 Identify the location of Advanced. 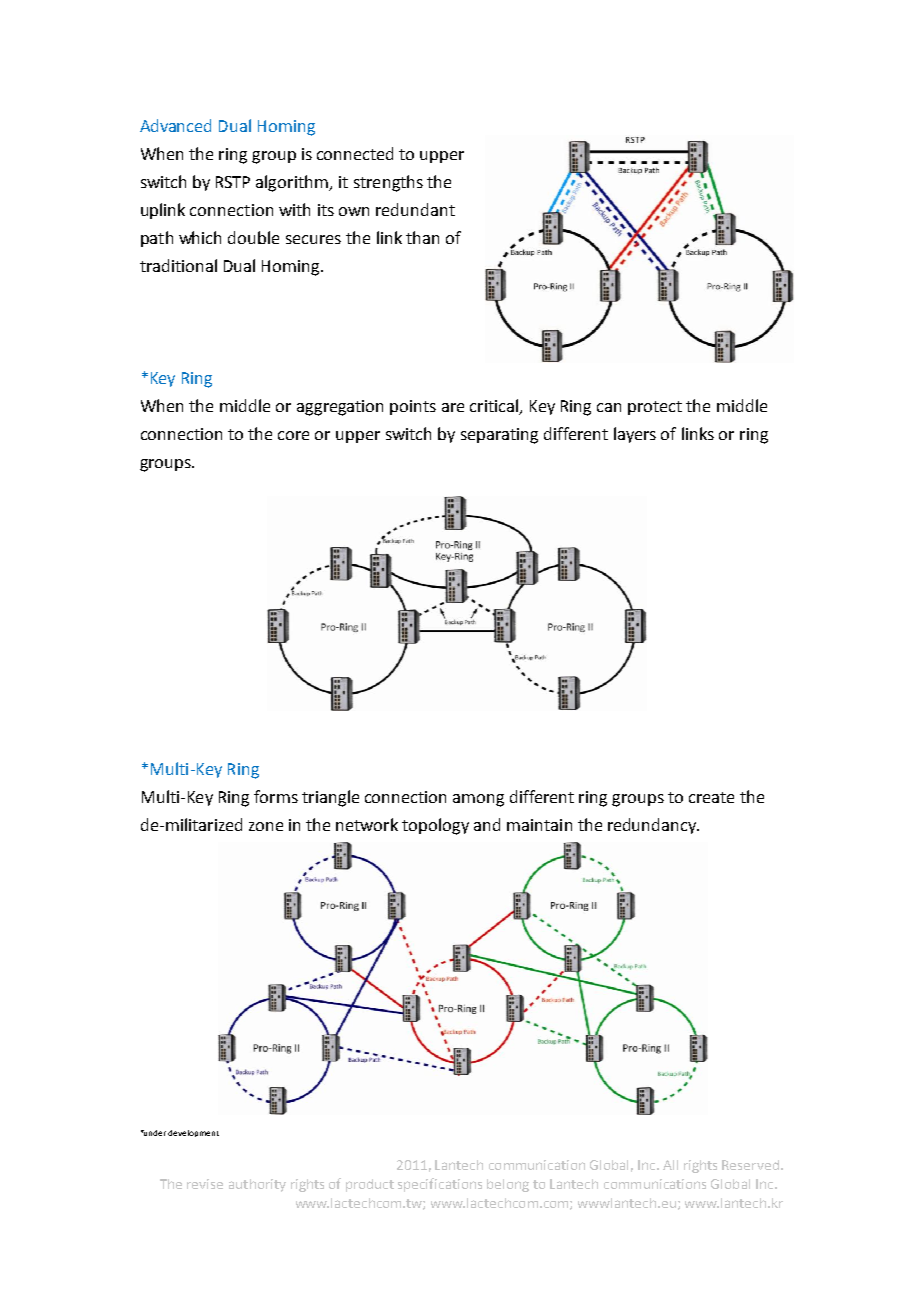
(175, 125).
